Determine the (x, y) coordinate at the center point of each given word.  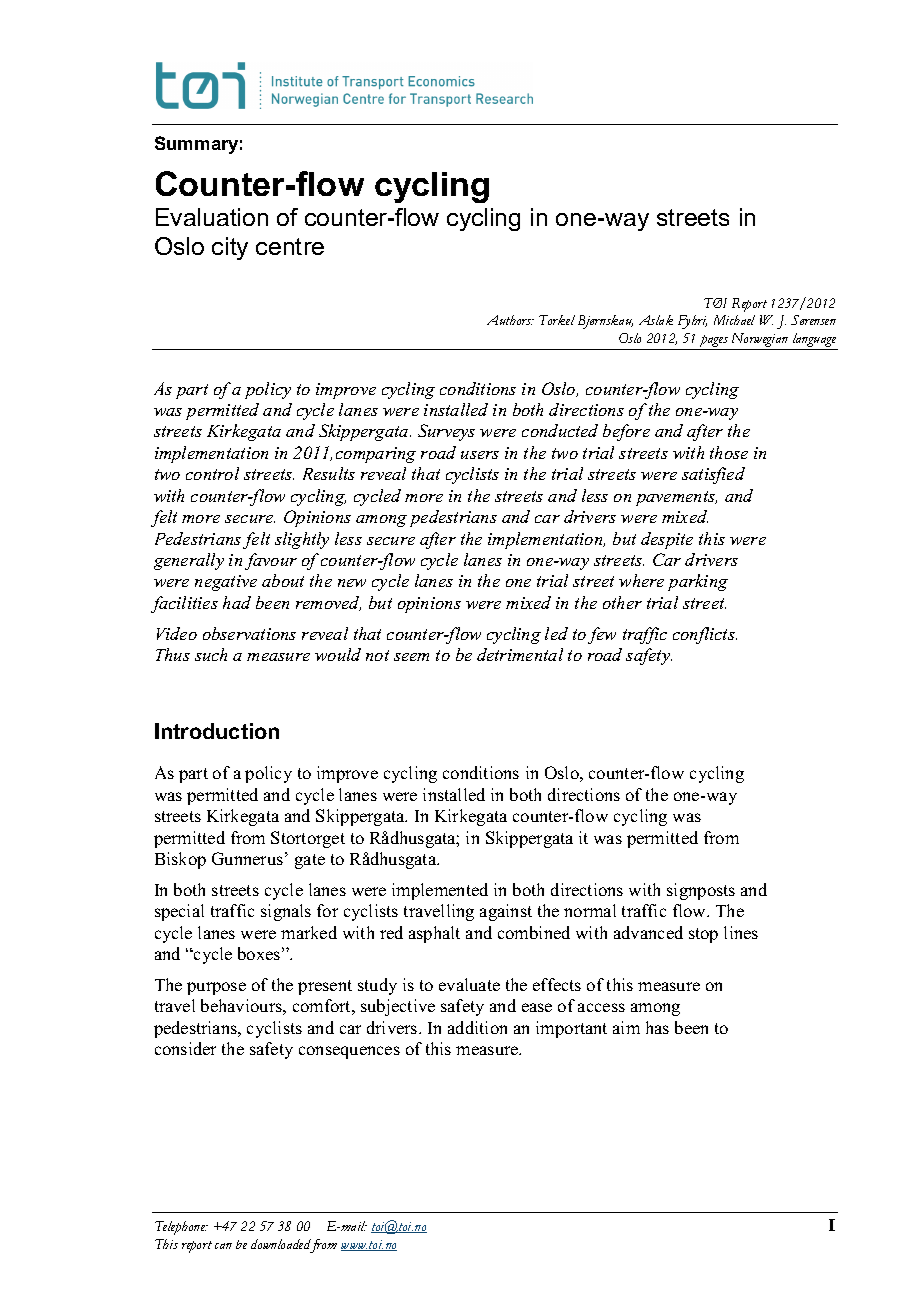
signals (286, 912)
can (223, 1246)
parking (698, 582)
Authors (510, 320)
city (230, 248)
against (506, 912)
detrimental (520, 654)
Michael (734, 320)
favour (271, 561)
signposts (701, 891)
